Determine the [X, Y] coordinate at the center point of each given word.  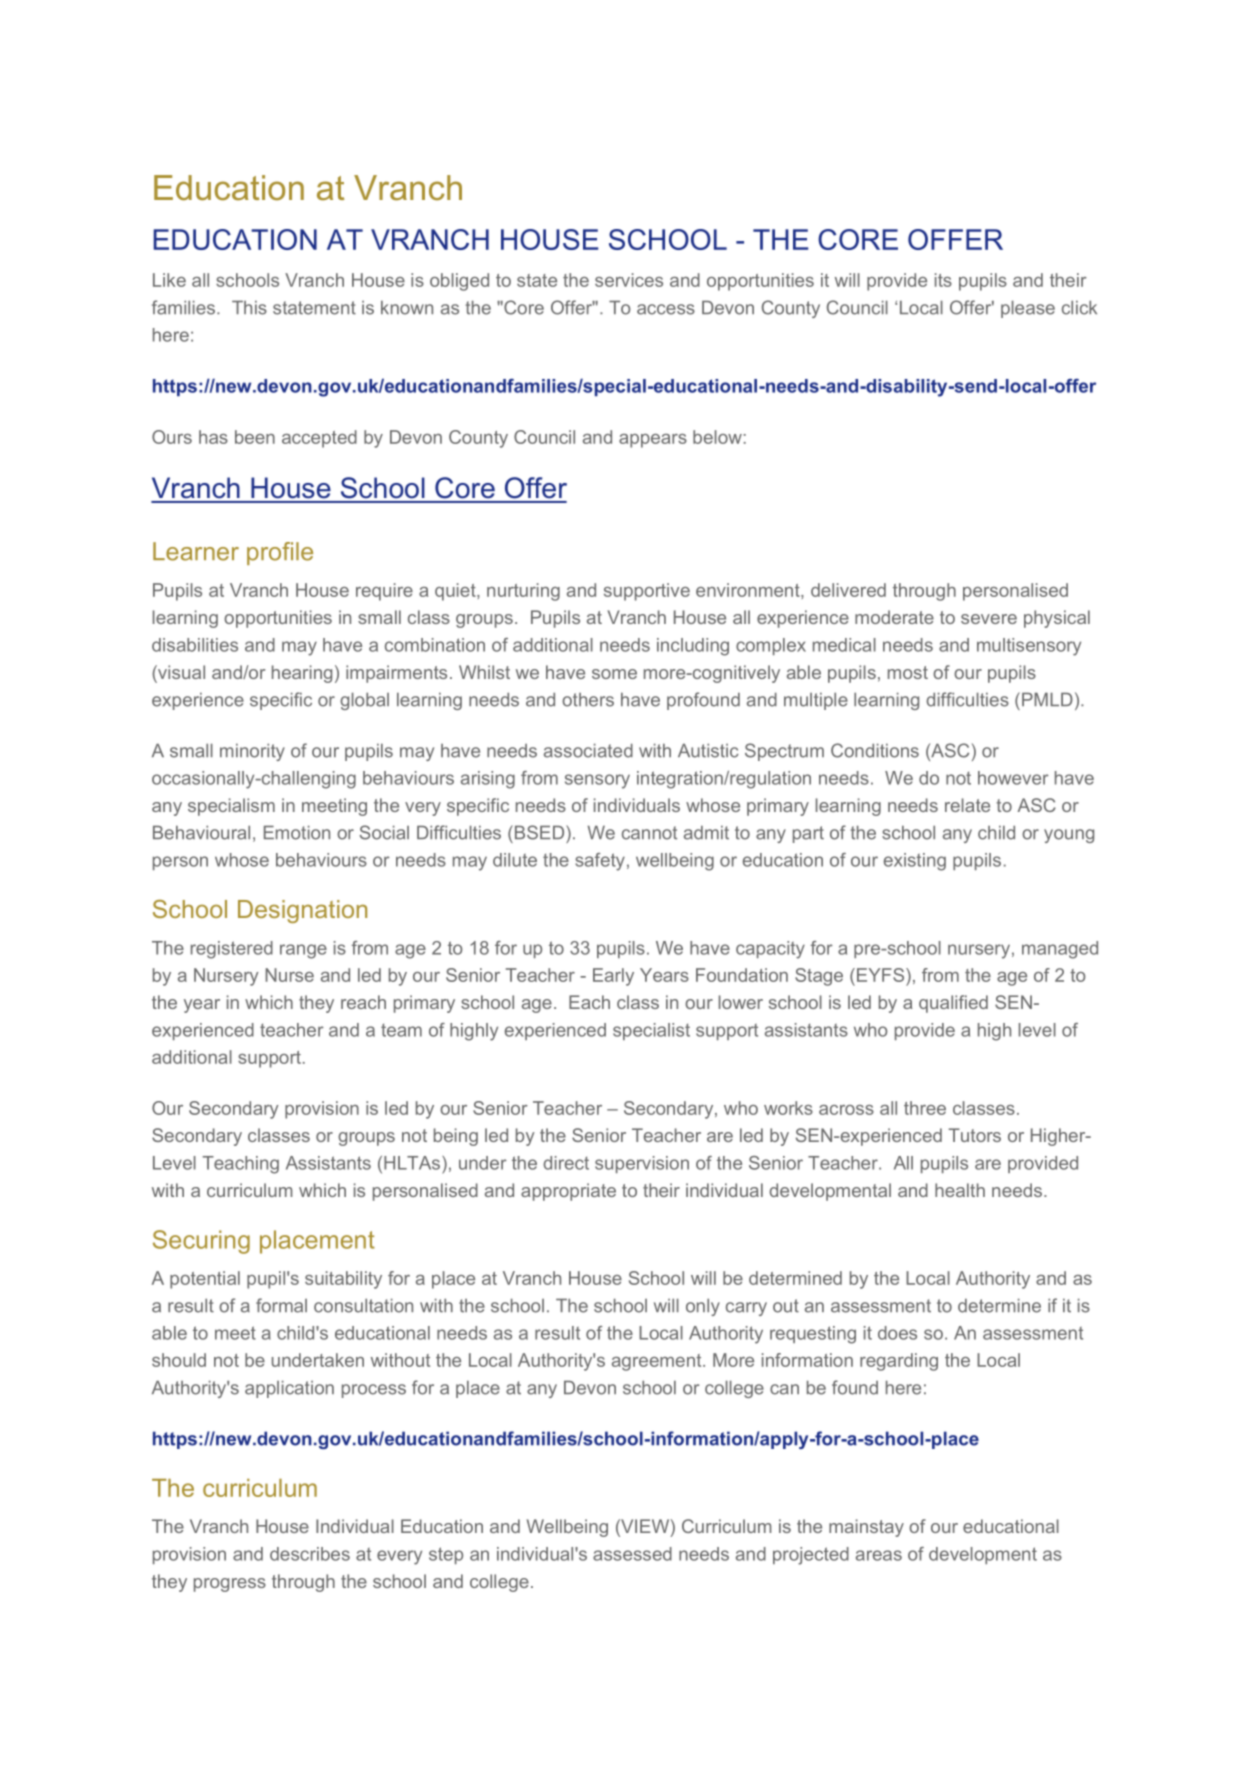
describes [310, 1554]
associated [588, 751]
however [1013, 778]
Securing [201, 1242]
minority [252, 752]
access [666, 309]
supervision [642, 1164]
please [1028, 309]
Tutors [975, 1135]
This [249, 308]
